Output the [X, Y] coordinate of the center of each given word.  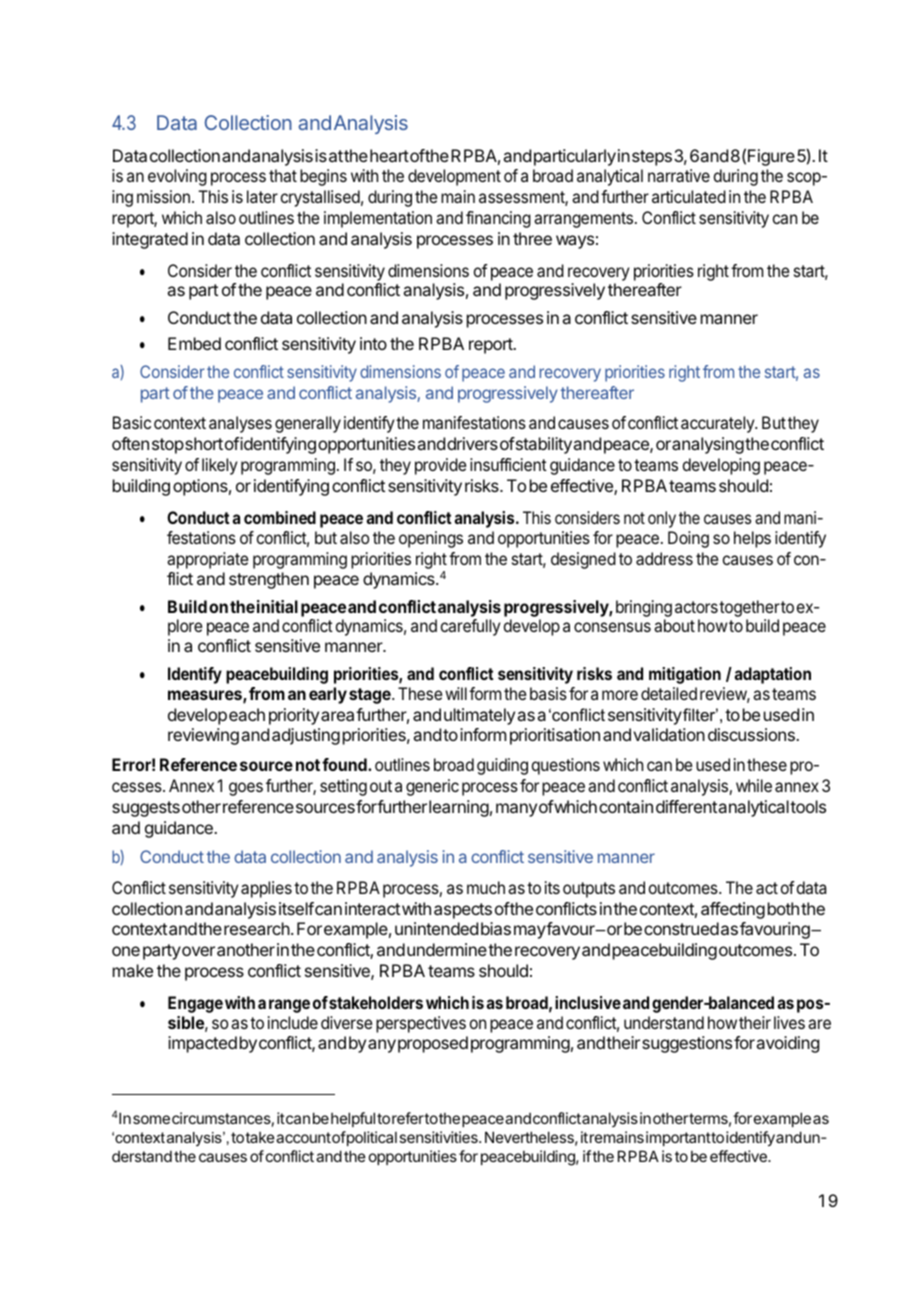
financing [498, 219]
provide [440, 466]
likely [220, 466]
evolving [177, 177]
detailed [669, 693]
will [456, 693]
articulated [689, 196]
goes [246, 789]
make [133, 970]
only [662, 519]
